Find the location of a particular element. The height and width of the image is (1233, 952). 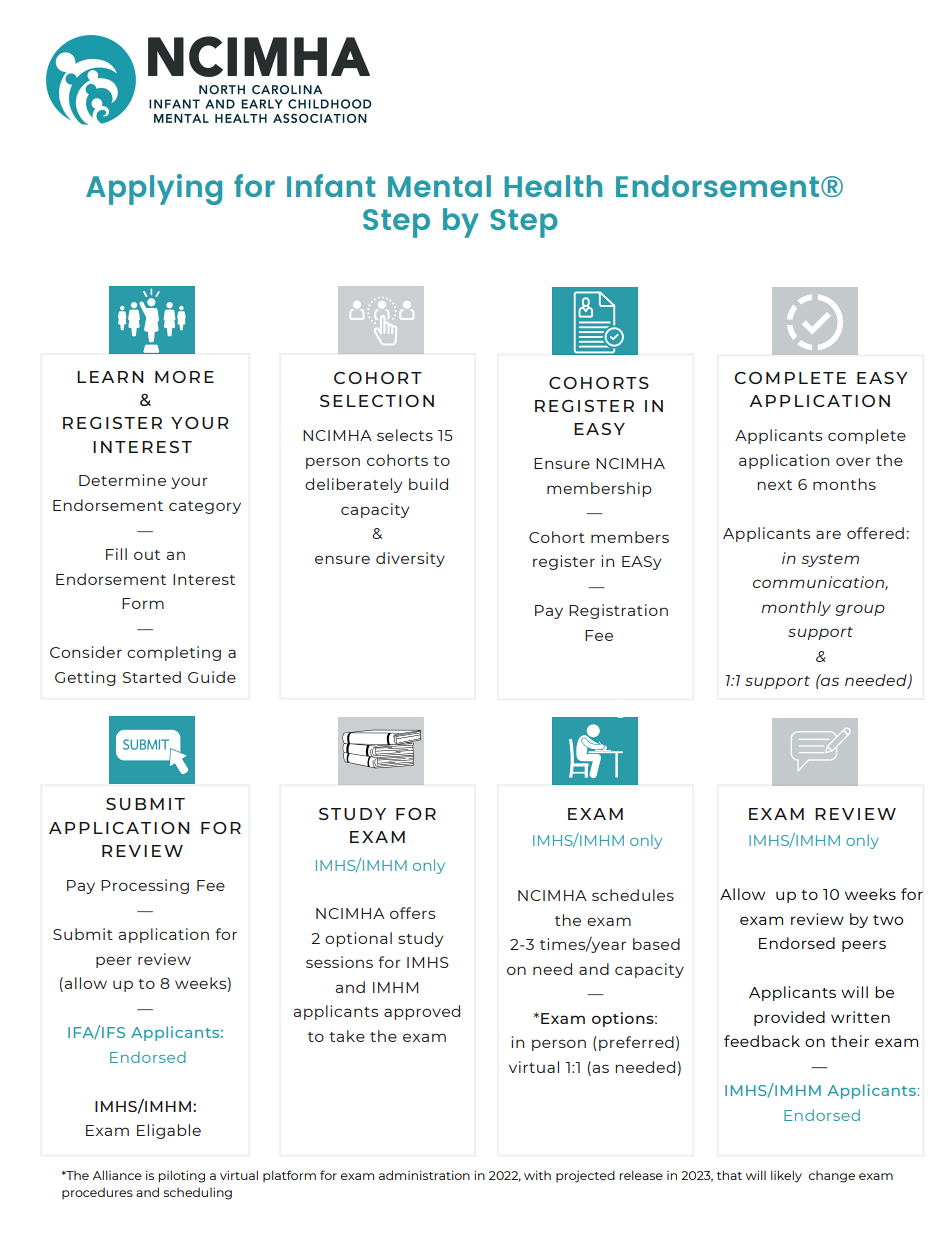

two is located at coordinates (888, 920).
